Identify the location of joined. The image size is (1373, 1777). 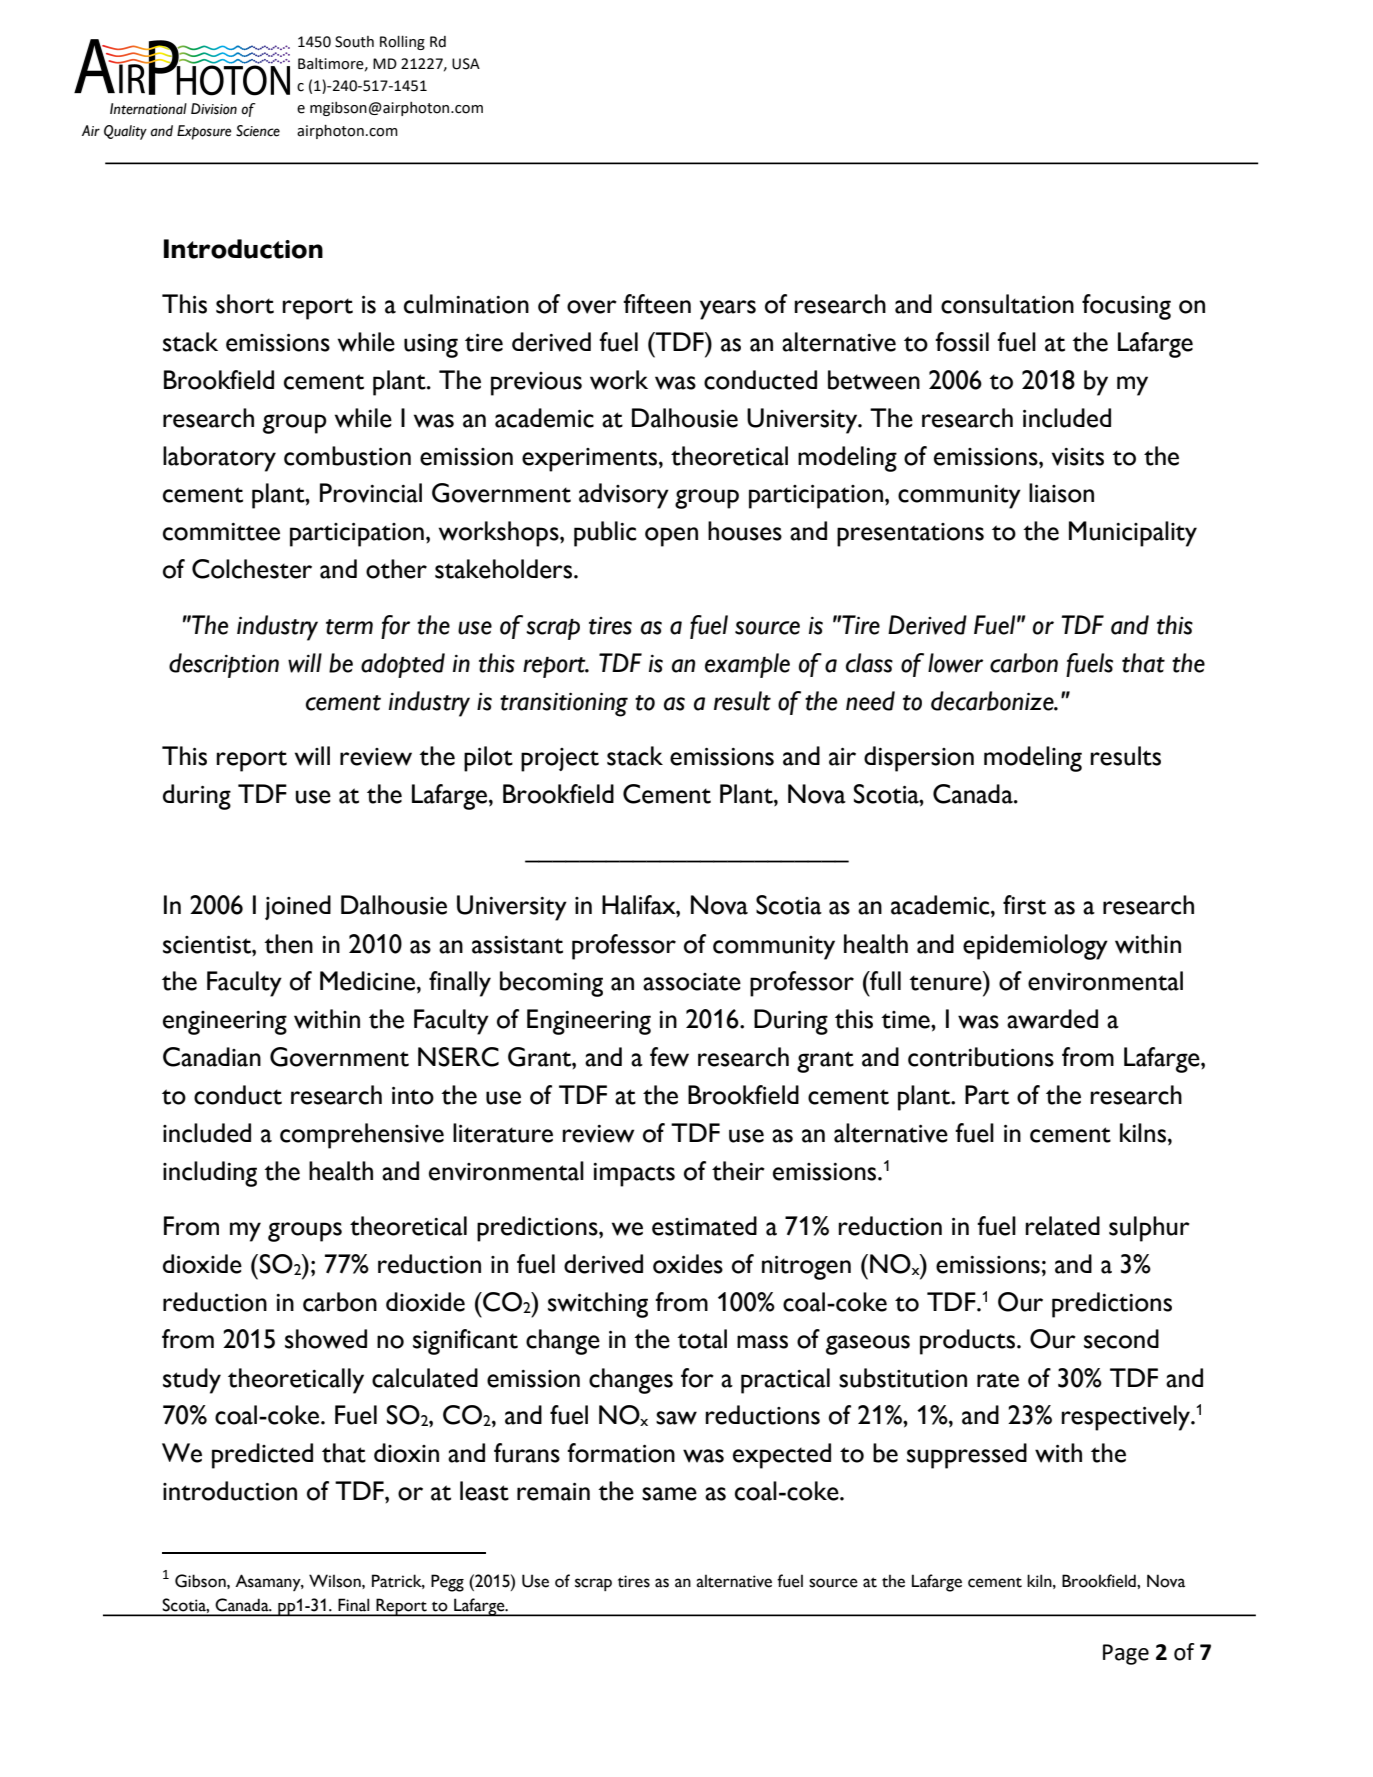
(298, 907).
